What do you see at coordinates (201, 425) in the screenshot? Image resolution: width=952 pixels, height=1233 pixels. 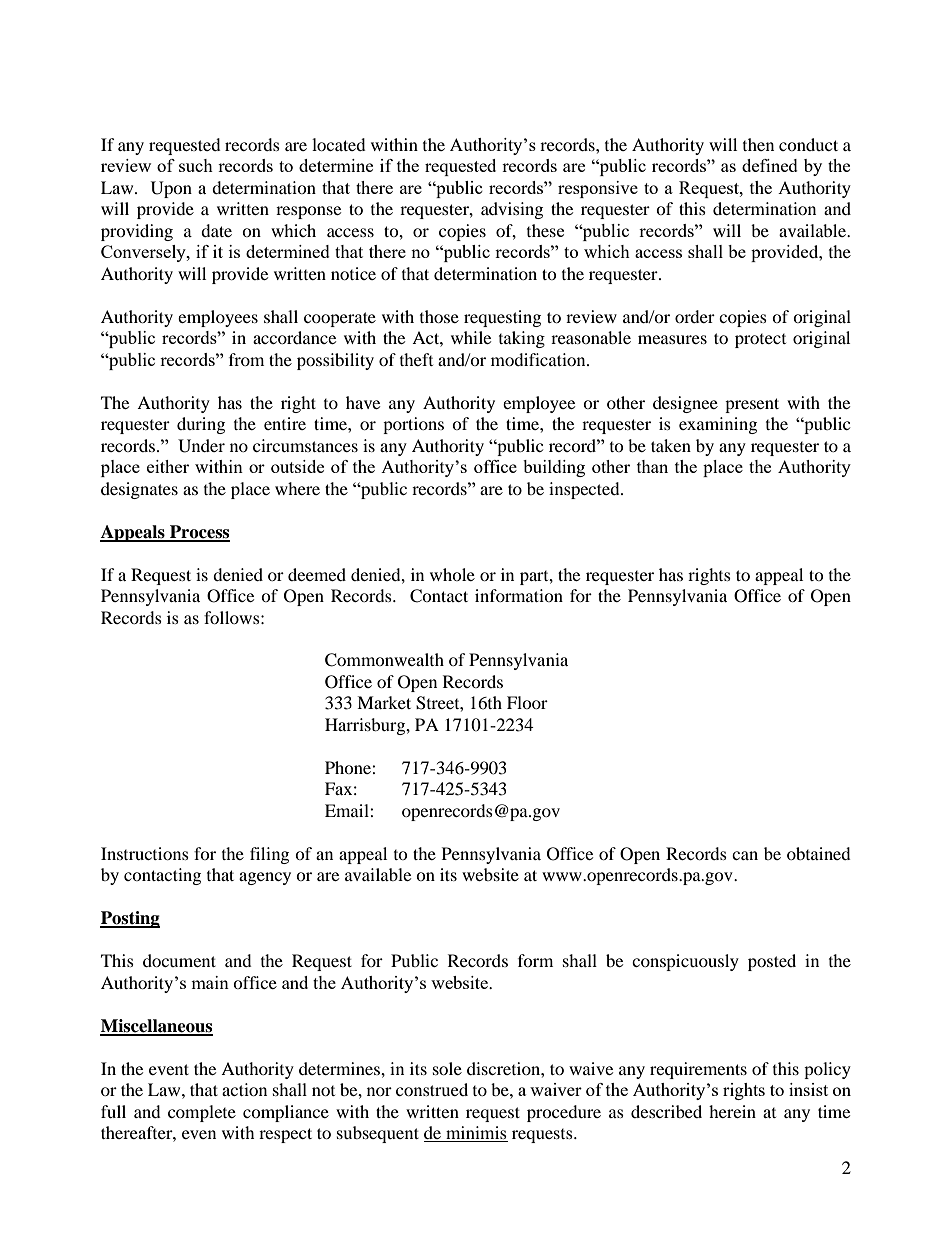 I see `during` at bounding box center [201, 425].
